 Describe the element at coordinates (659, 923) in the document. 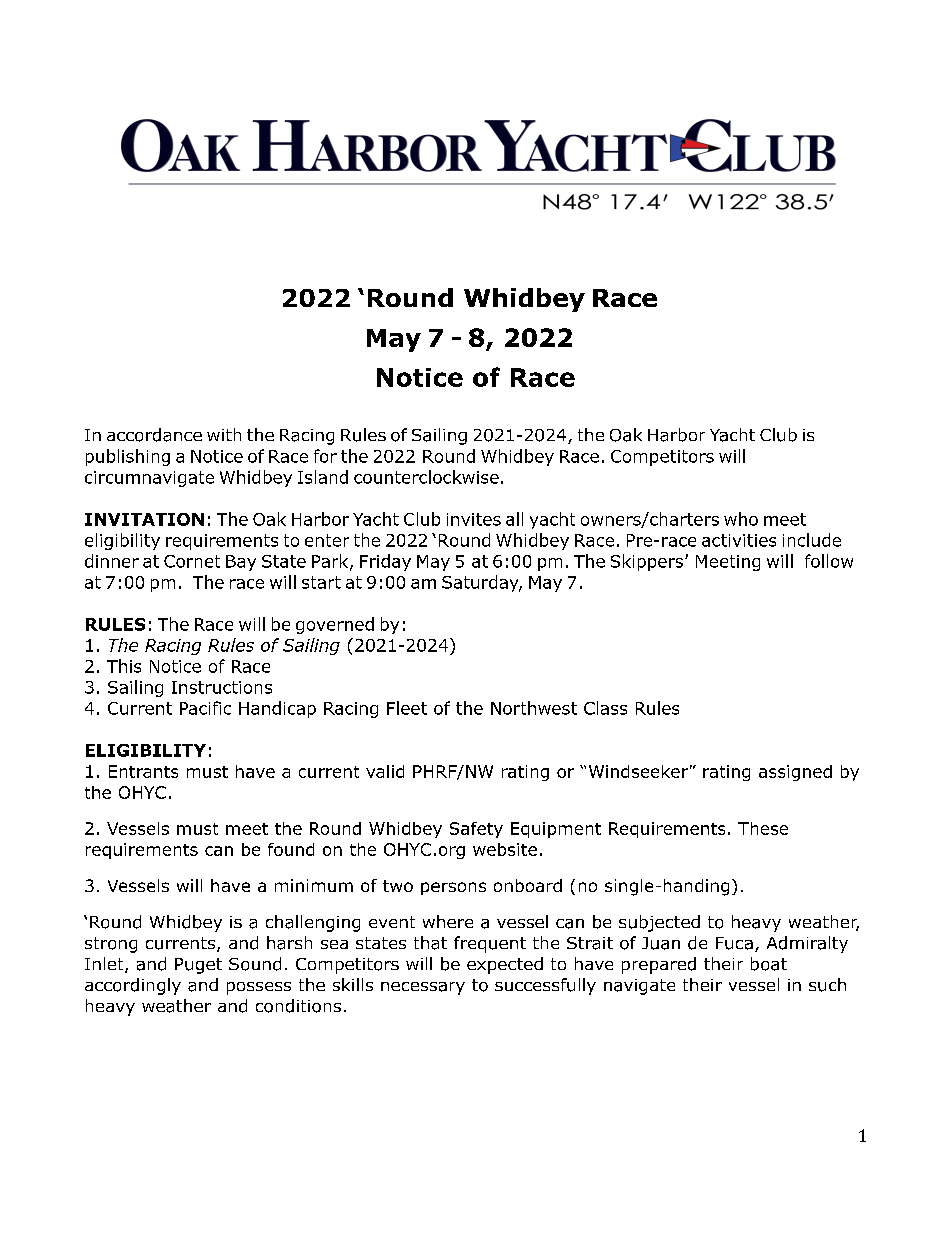

I see `subjected` at that location.
